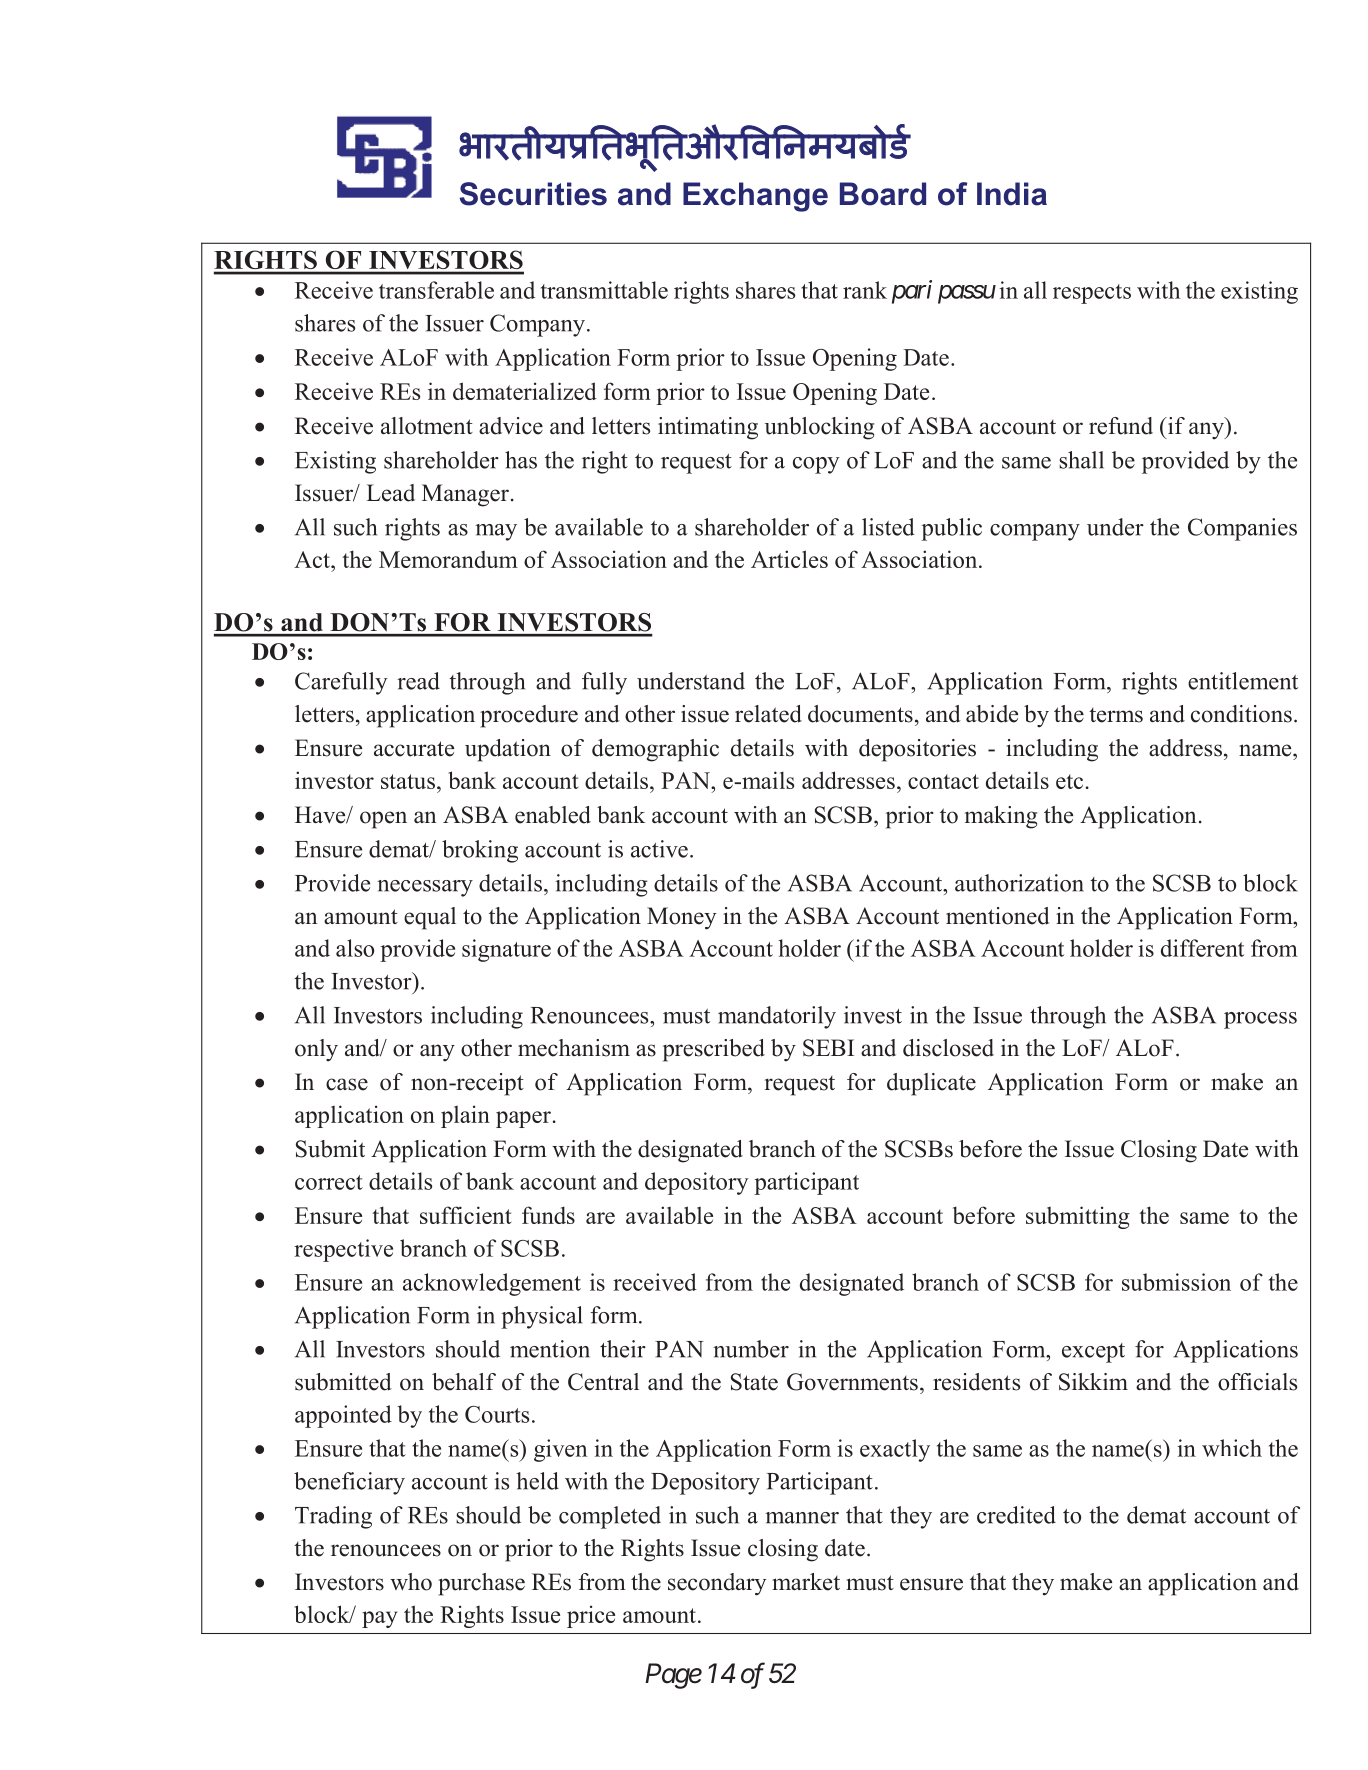 The height and width of the screenshot is (1770, 1368). What do you see at coordinates (465, 1215) in the screenshot?
I see `sufficient` at bounding box center [465, 1215].
